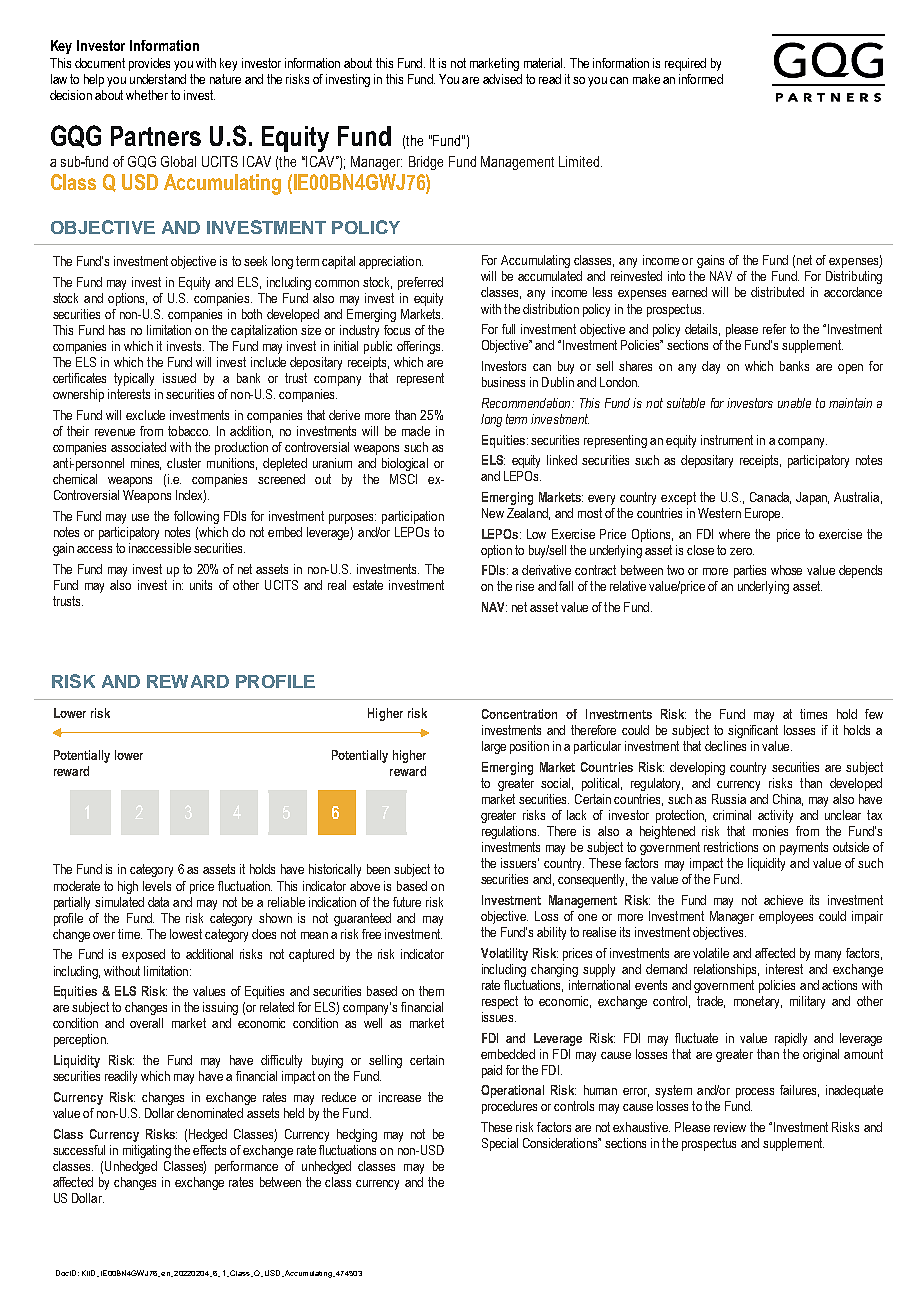 Image resolution: width=924 pixels, height=1308 pixels. Describe the element at coordinates (201, 585) in the screenshot. I see `units` at that location.
